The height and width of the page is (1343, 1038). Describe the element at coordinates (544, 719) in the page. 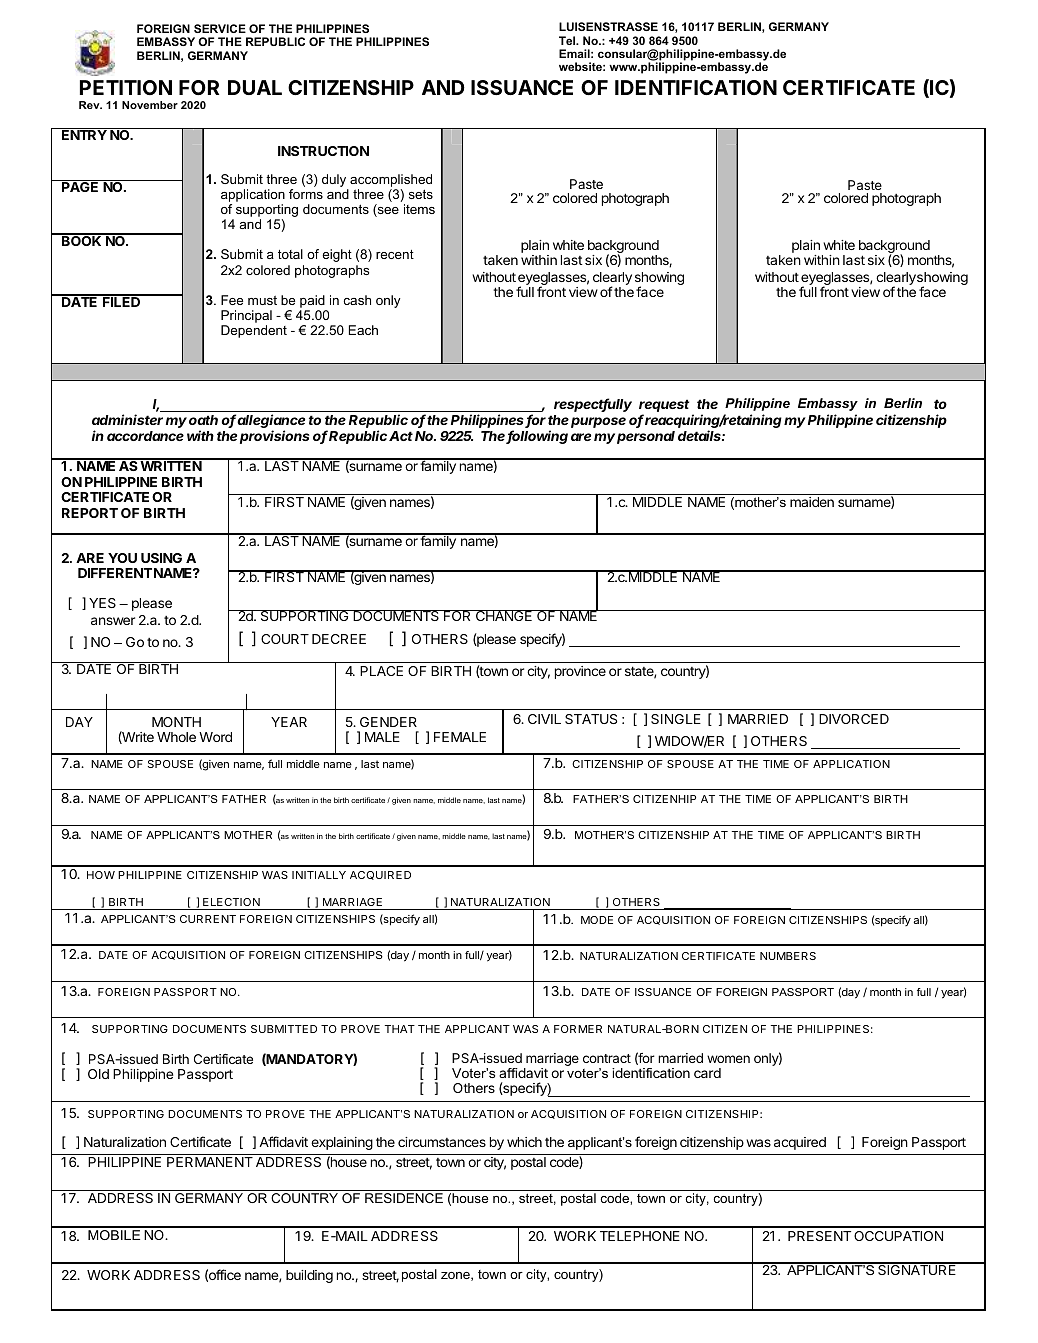

I see `CIVIL` at that location.
